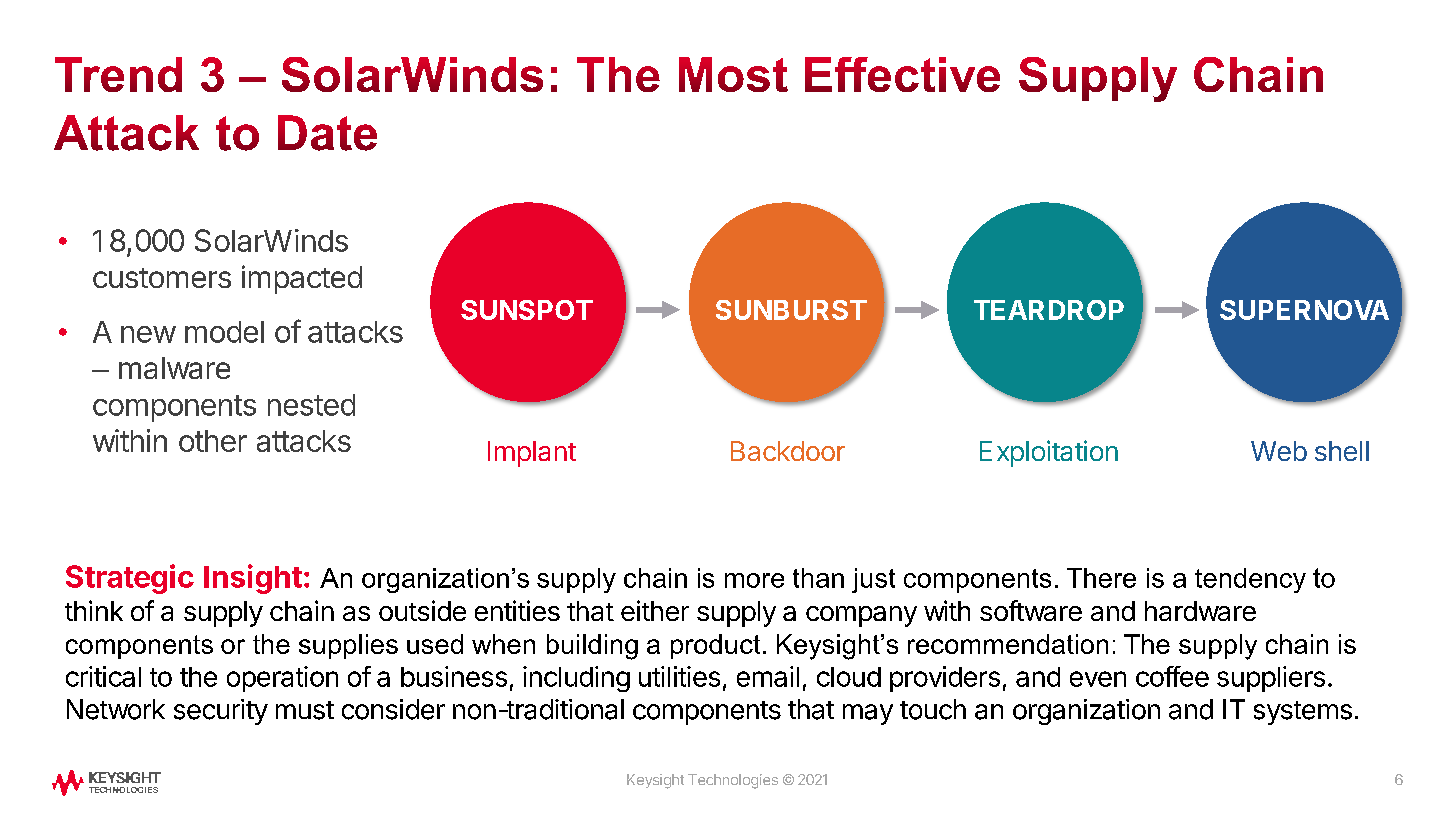  I want to click on Web, so click(1279, 451).
